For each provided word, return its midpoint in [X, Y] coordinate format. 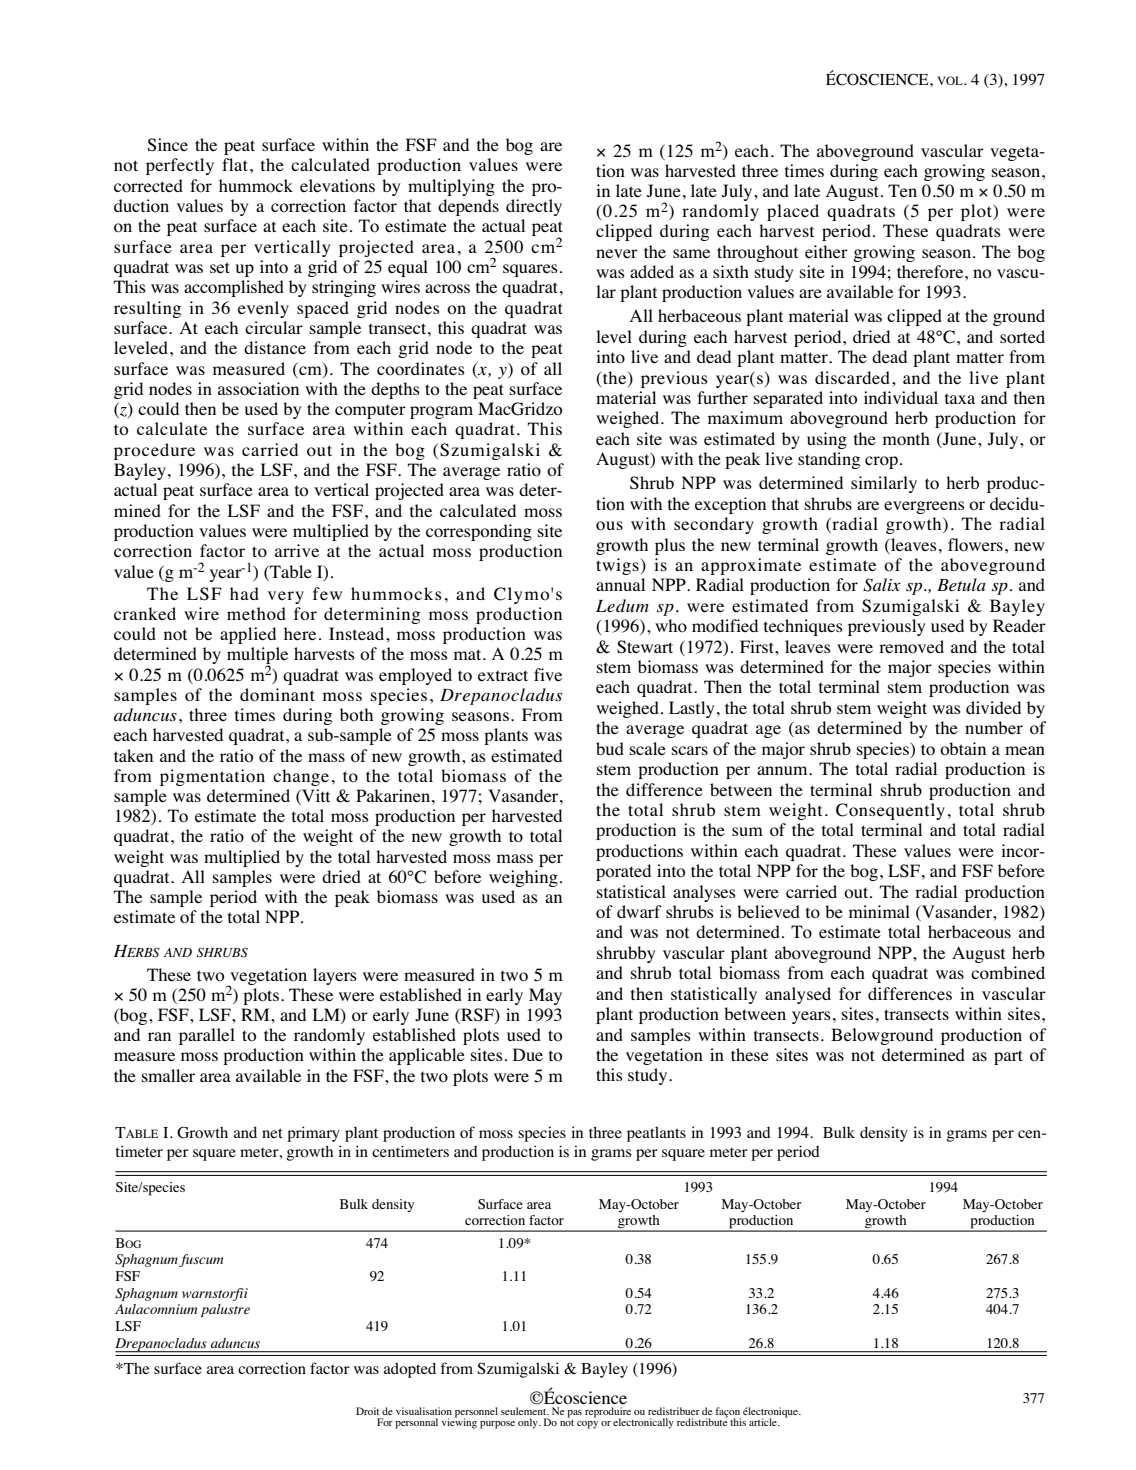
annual [620, 584]
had [244, 593]
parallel [207, 1036]
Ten [902, 191]
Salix [882, 585]
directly [534, 207]
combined [1008, 973]
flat [236, 164]
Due [528, 1054]
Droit [367, 1411]
